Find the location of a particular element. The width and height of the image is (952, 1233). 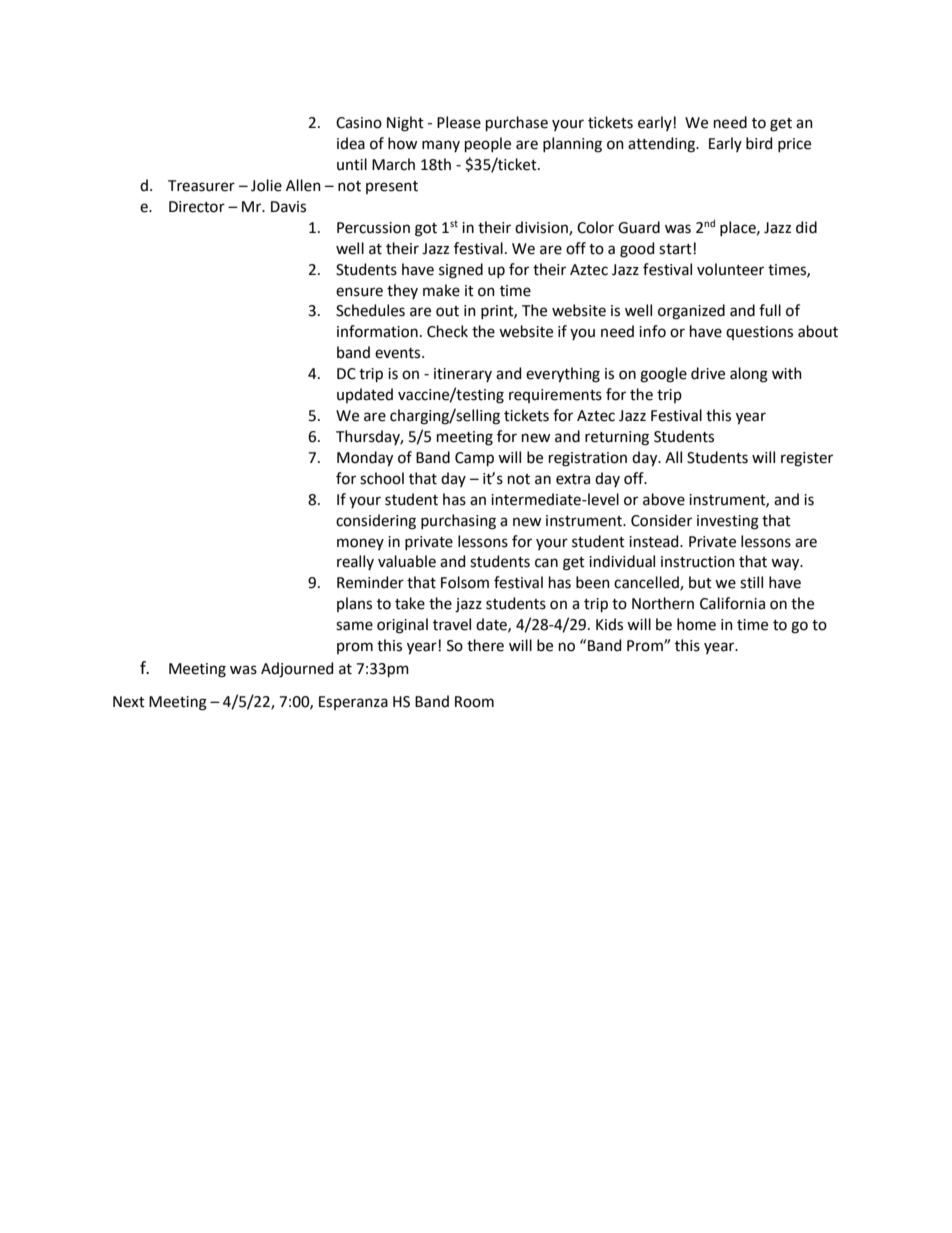

investing is located at coordinates (728, 522).
